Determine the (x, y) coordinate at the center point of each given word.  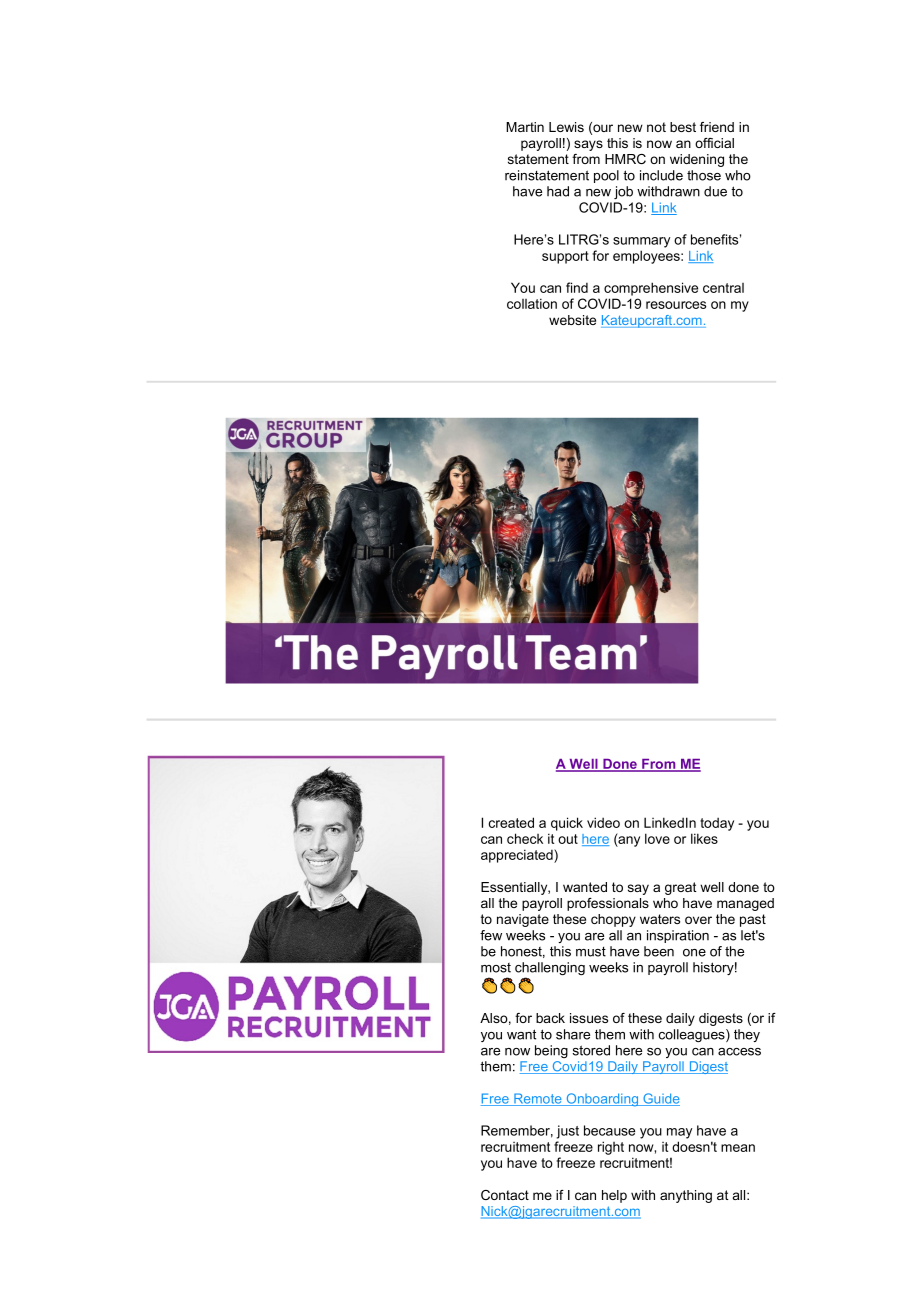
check (525, 838)
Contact (505, 1195)
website (572, 320)
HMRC (625, 159)
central (723, 288)
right (611, 1148)
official (714, 143)
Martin (525, 127)
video (603, 822)
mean (738, 1148)
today (717, 824)
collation (532, 303)
